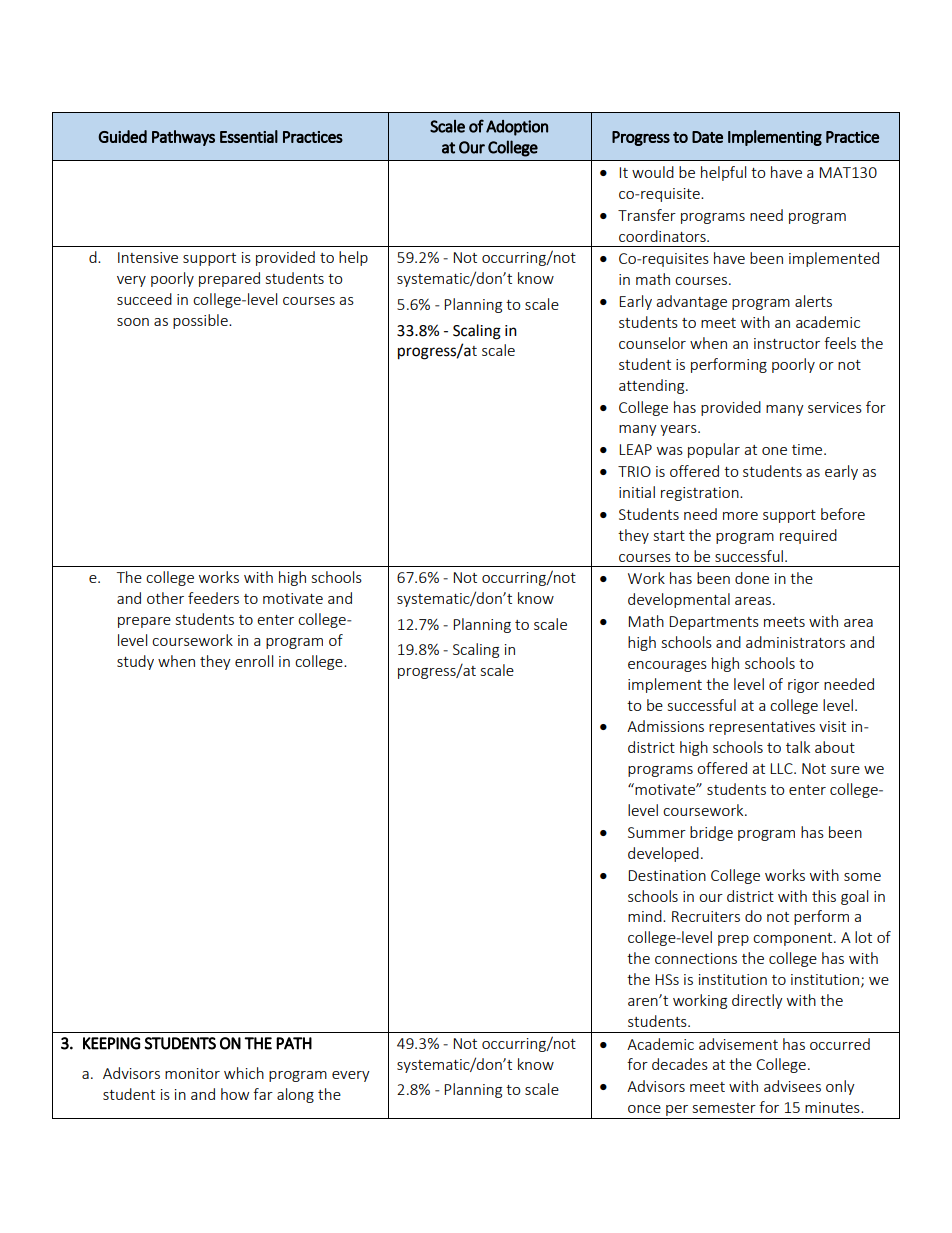  I want to click on monitor, so click(192, 1073).
